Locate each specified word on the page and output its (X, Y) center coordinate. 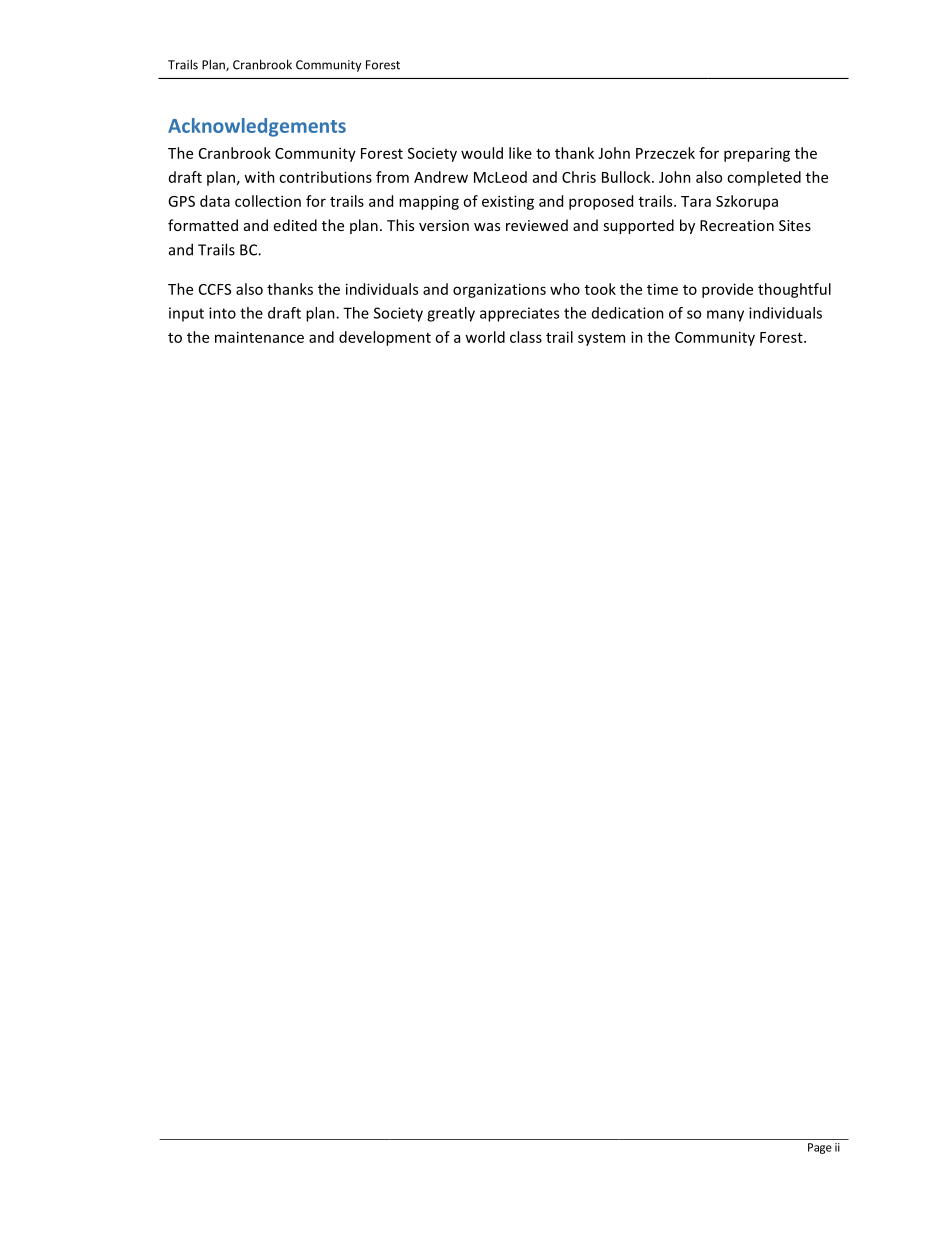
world (485, 337)
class (526, 337)
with (259, 177)
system (601, 339)
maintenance (259, 337)
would (482, 153)
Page (820, 1148)
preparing (757, 154)
